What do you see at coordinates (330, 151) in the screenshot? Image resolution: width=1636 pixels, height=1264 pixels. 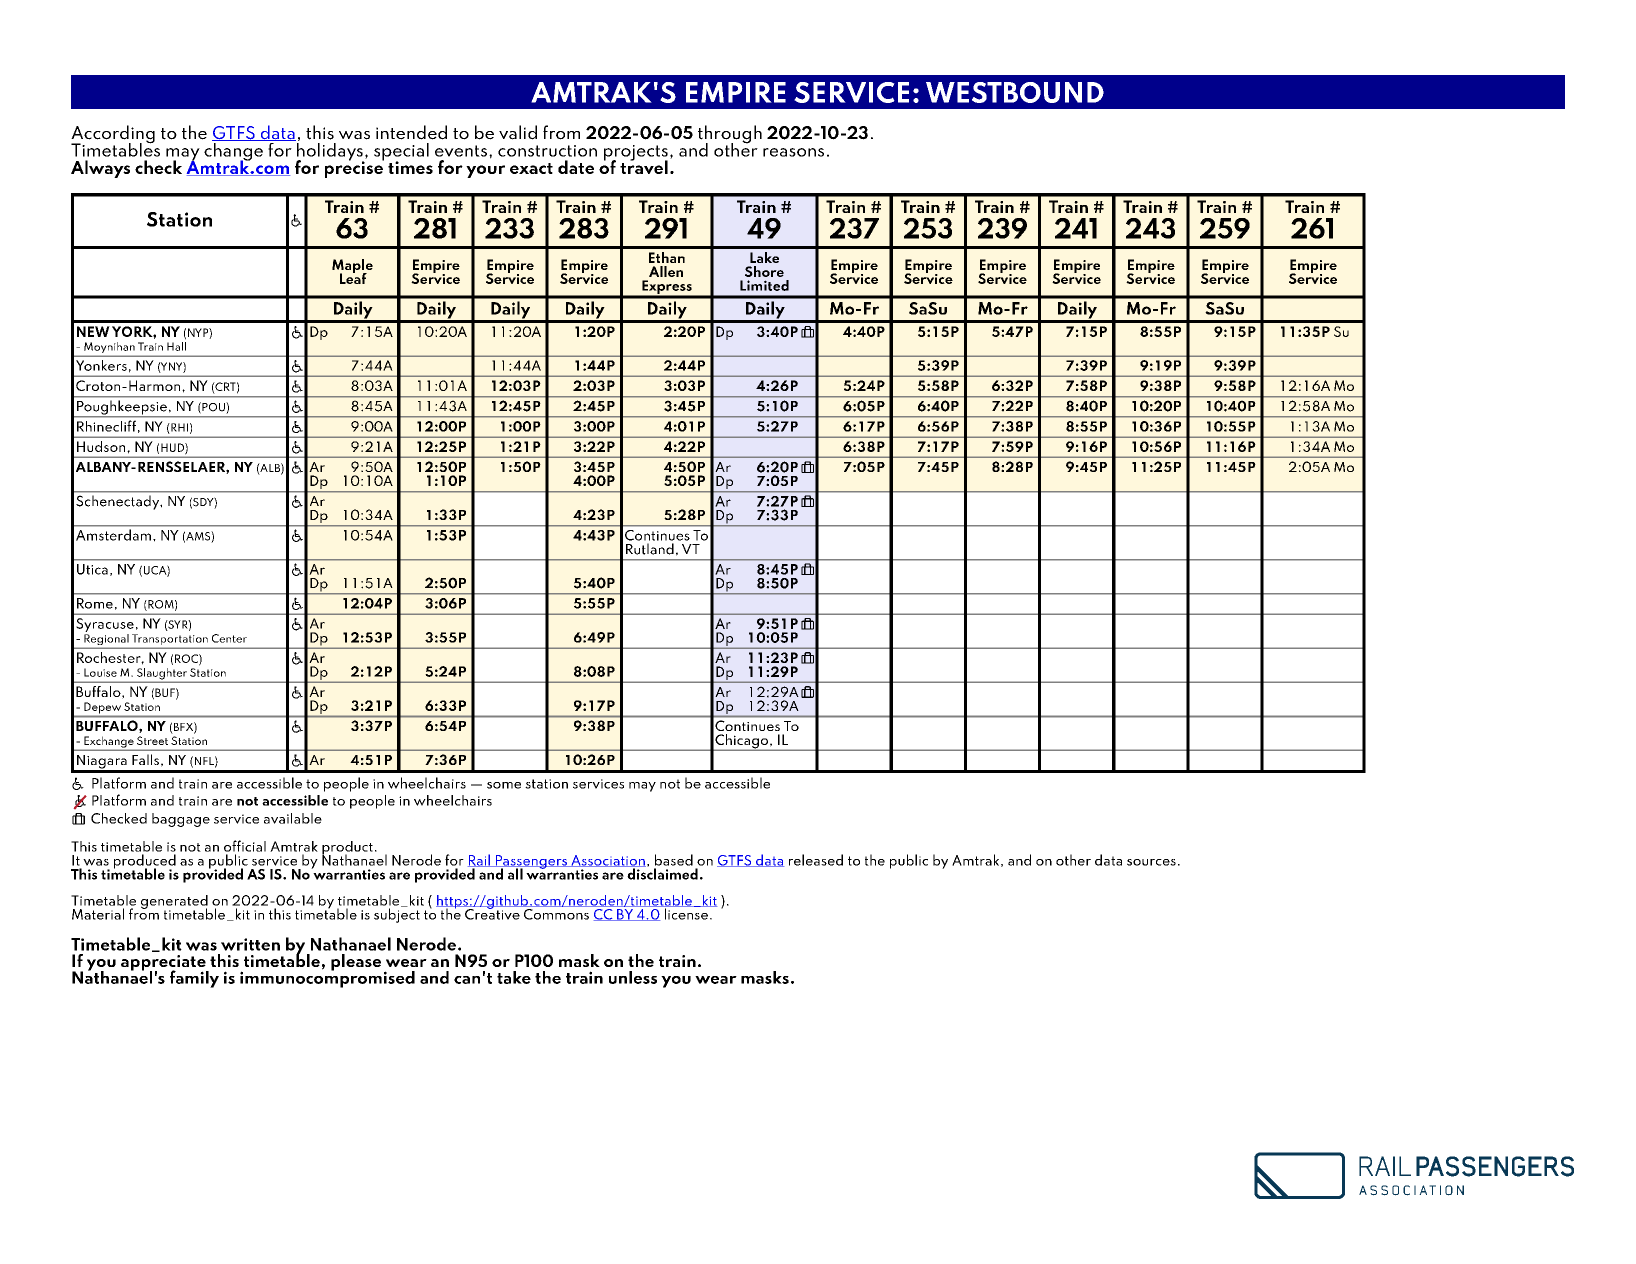 I see `holidays` at bounding box center [330, 151].
